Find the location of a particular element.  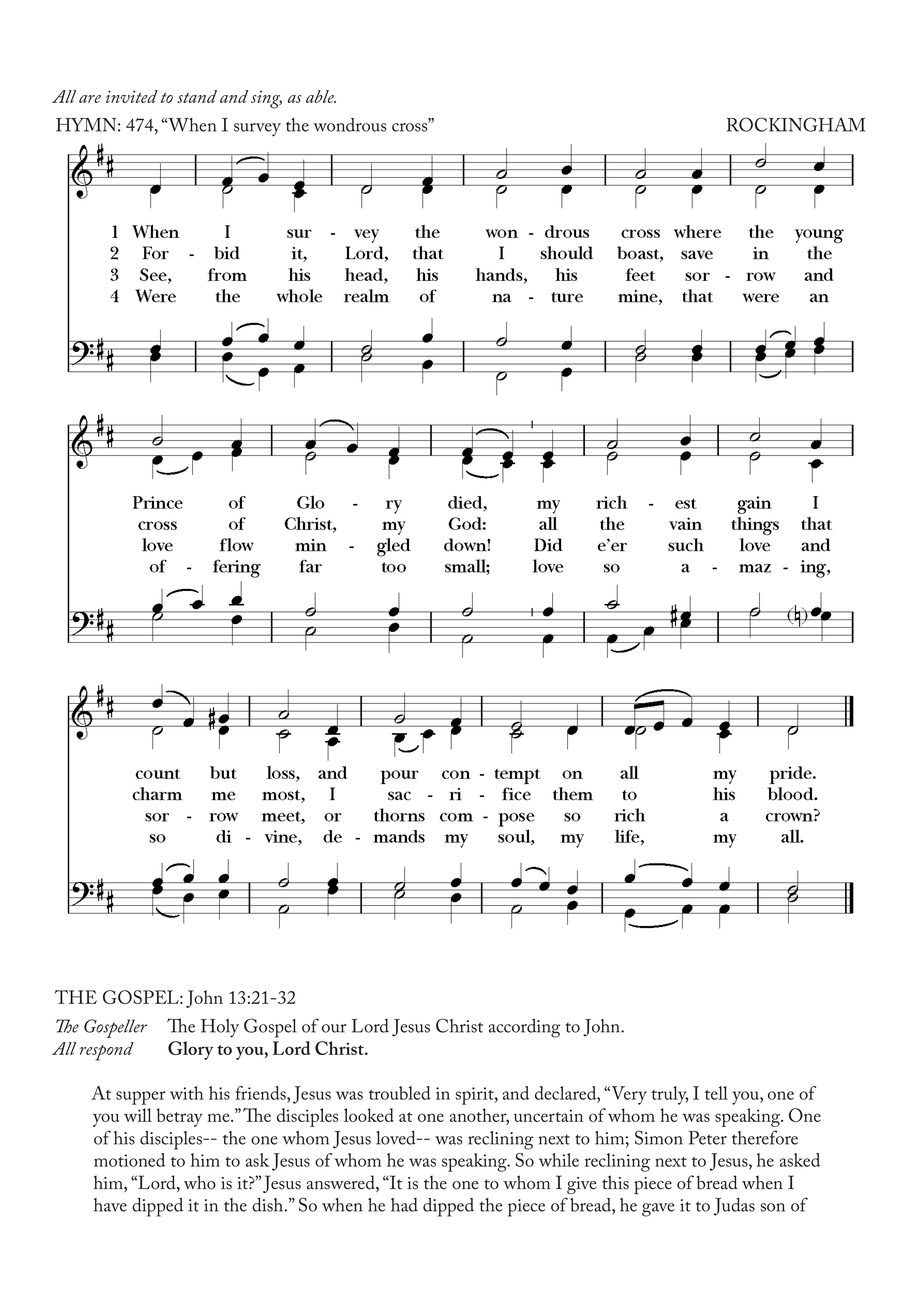

stand is located at coordinates (197, 96).
